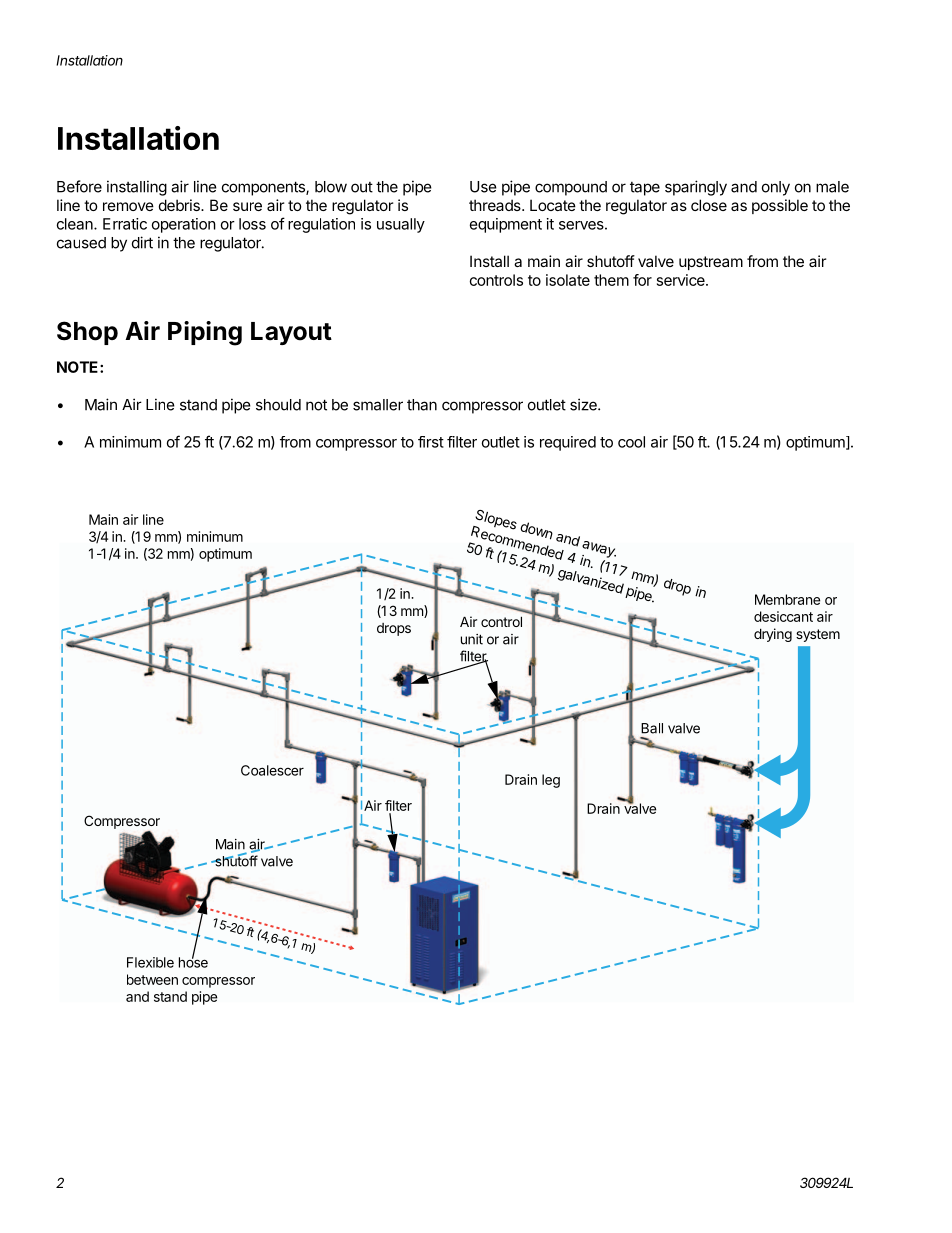 The image size is (952, 1233). I want to click on hose, so click(193, 961).
